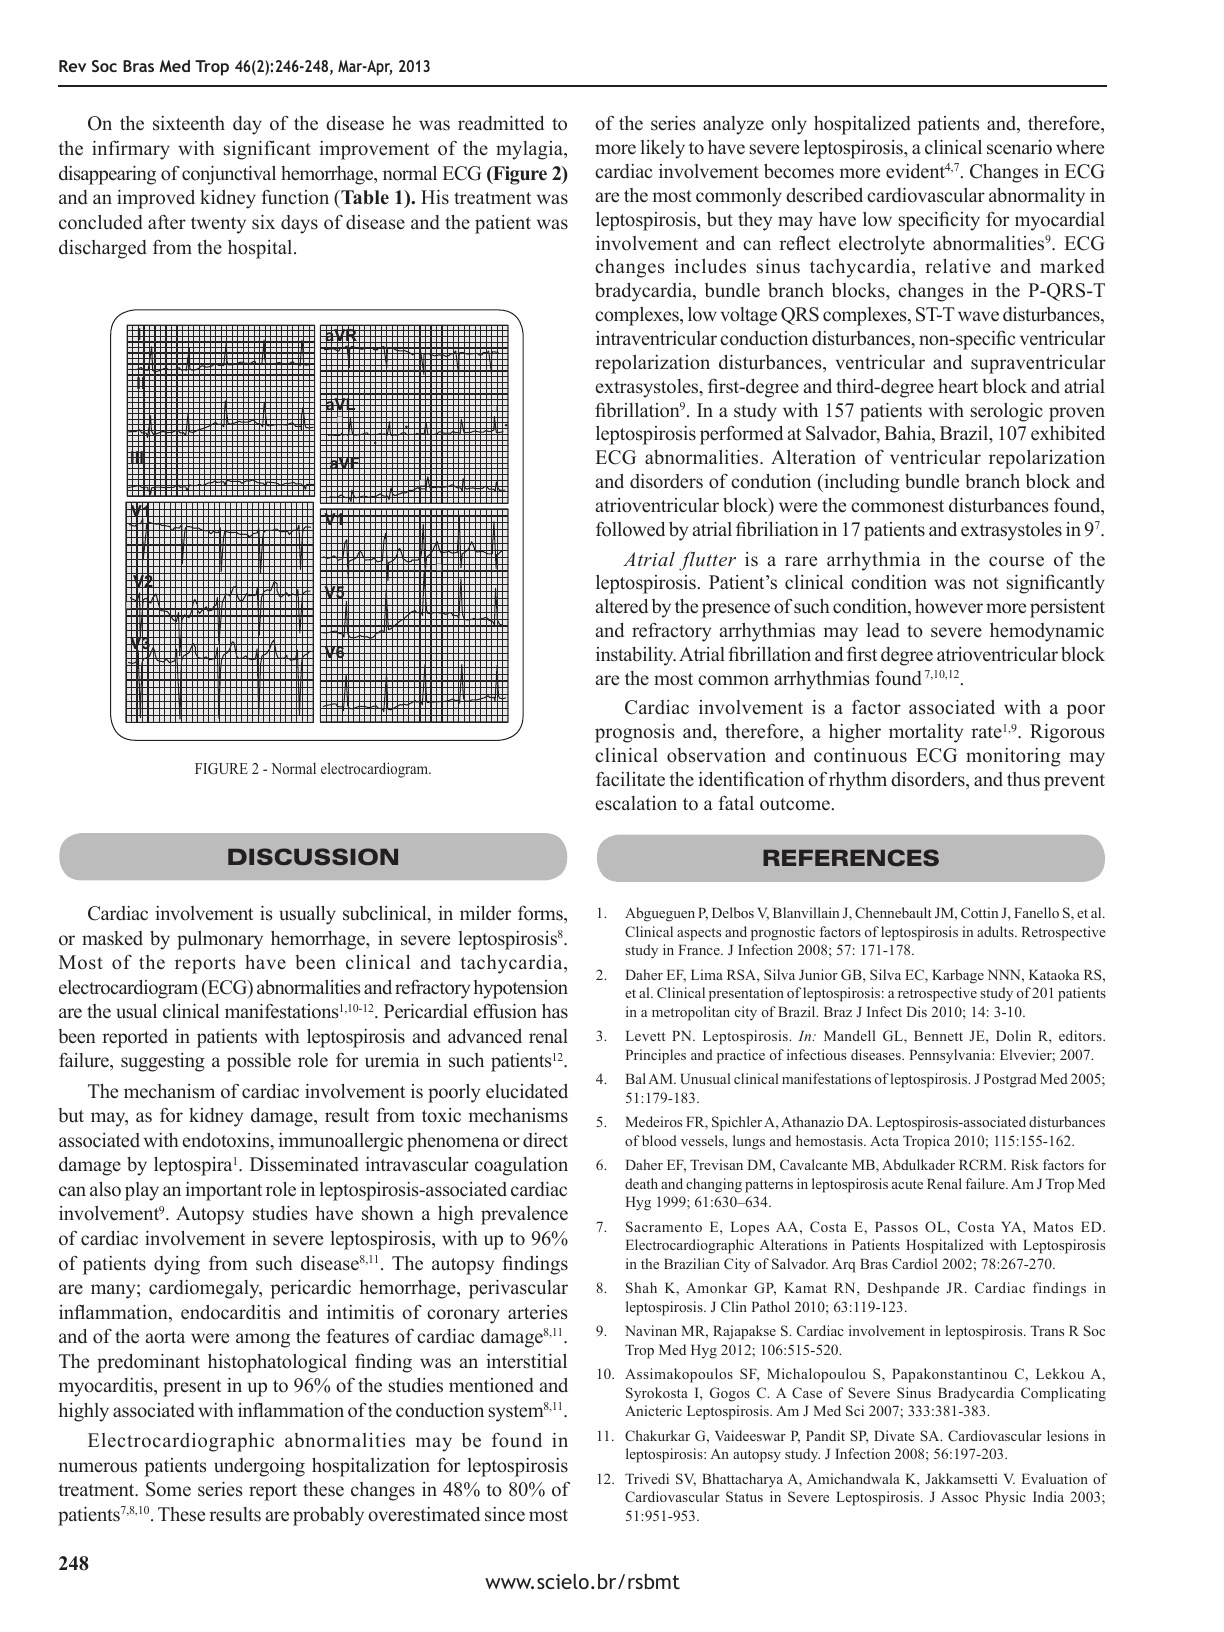 The image size is (1224, 1632). Describe the element at coordinates (663, 149) in the page. I see `likely` at that location.
